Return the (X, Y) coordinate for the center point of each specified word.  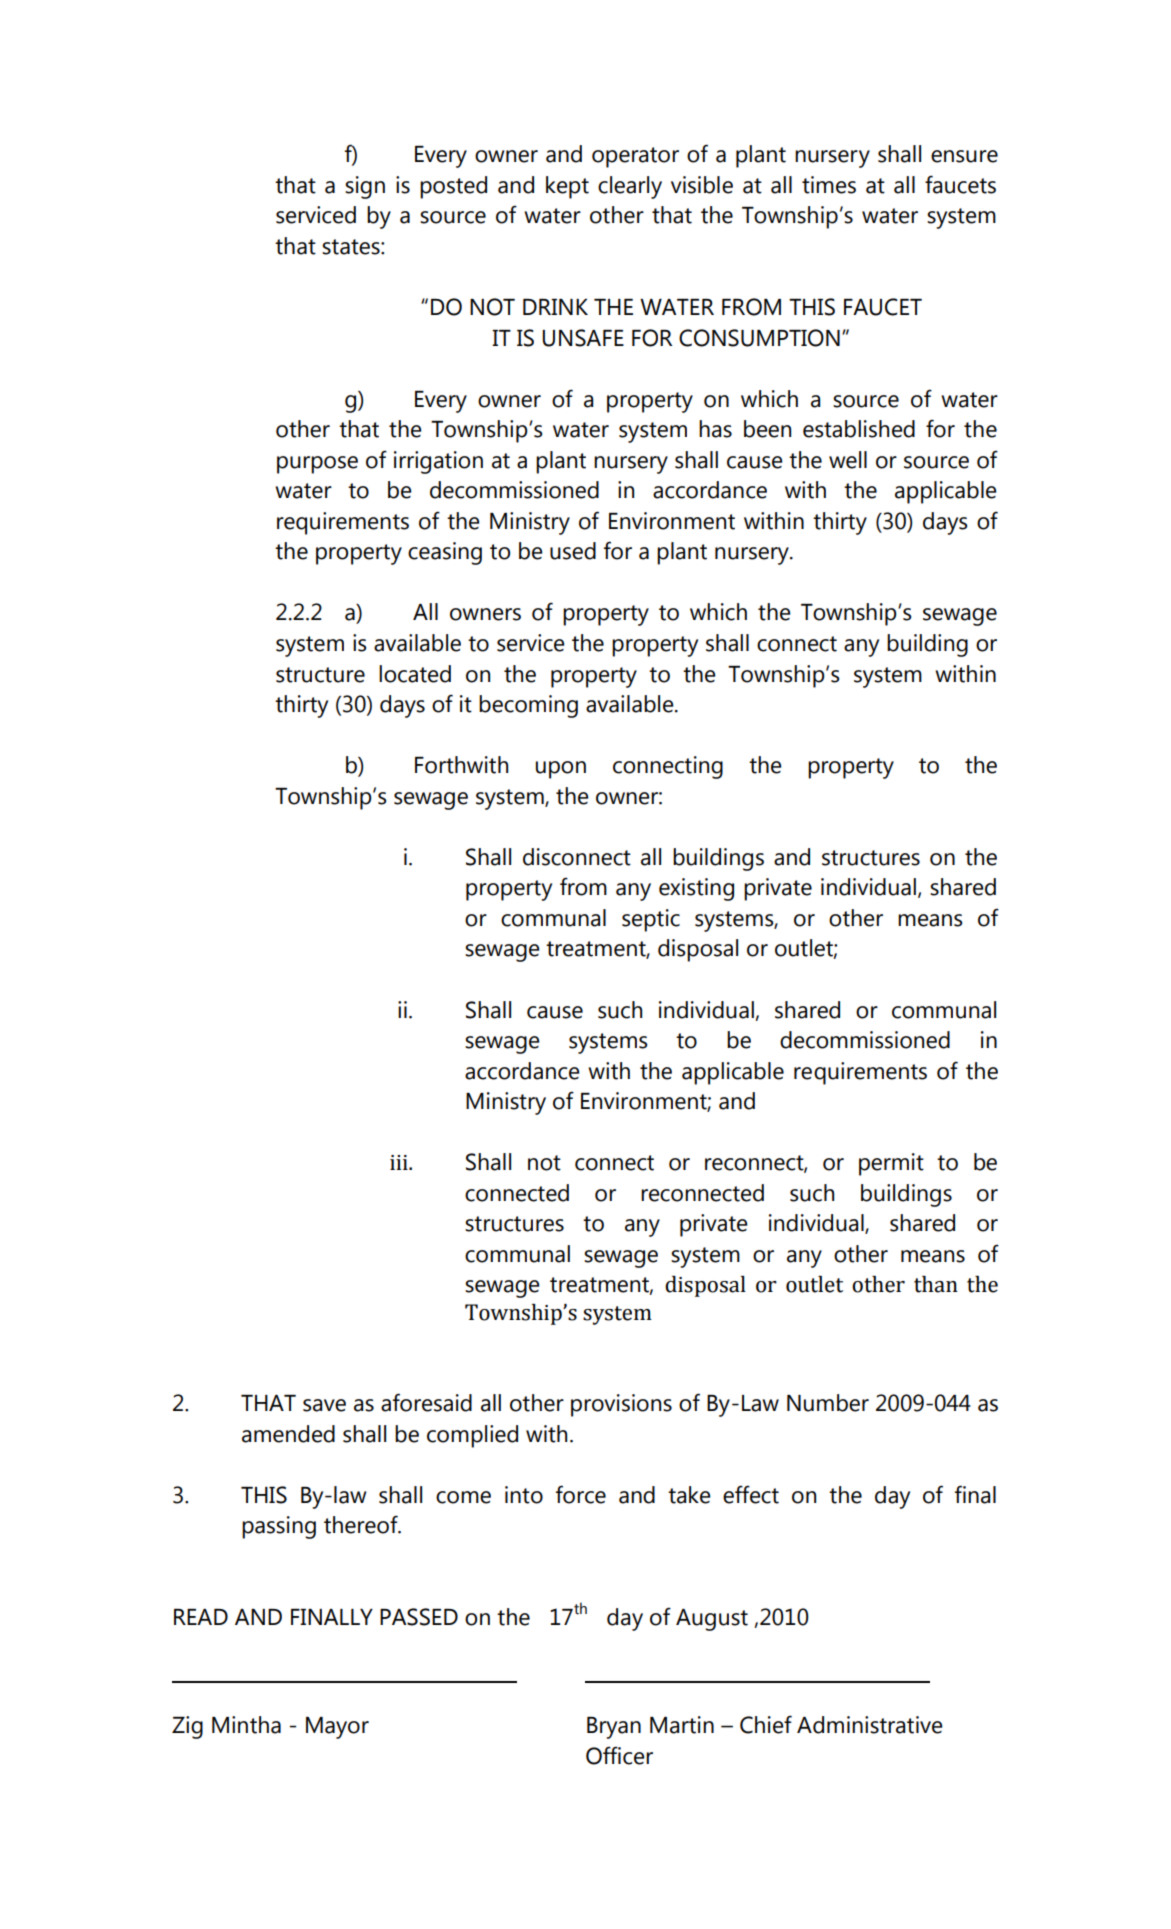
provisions (621, 1405)
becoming (528, 706)
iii (400, 1162)
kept (567, 187)
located (415, 674)
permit (891, 1164)
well (848, 460)
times (829, 185)
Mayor (337, 1728)
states (352, 247)
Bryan (614, 1728)
